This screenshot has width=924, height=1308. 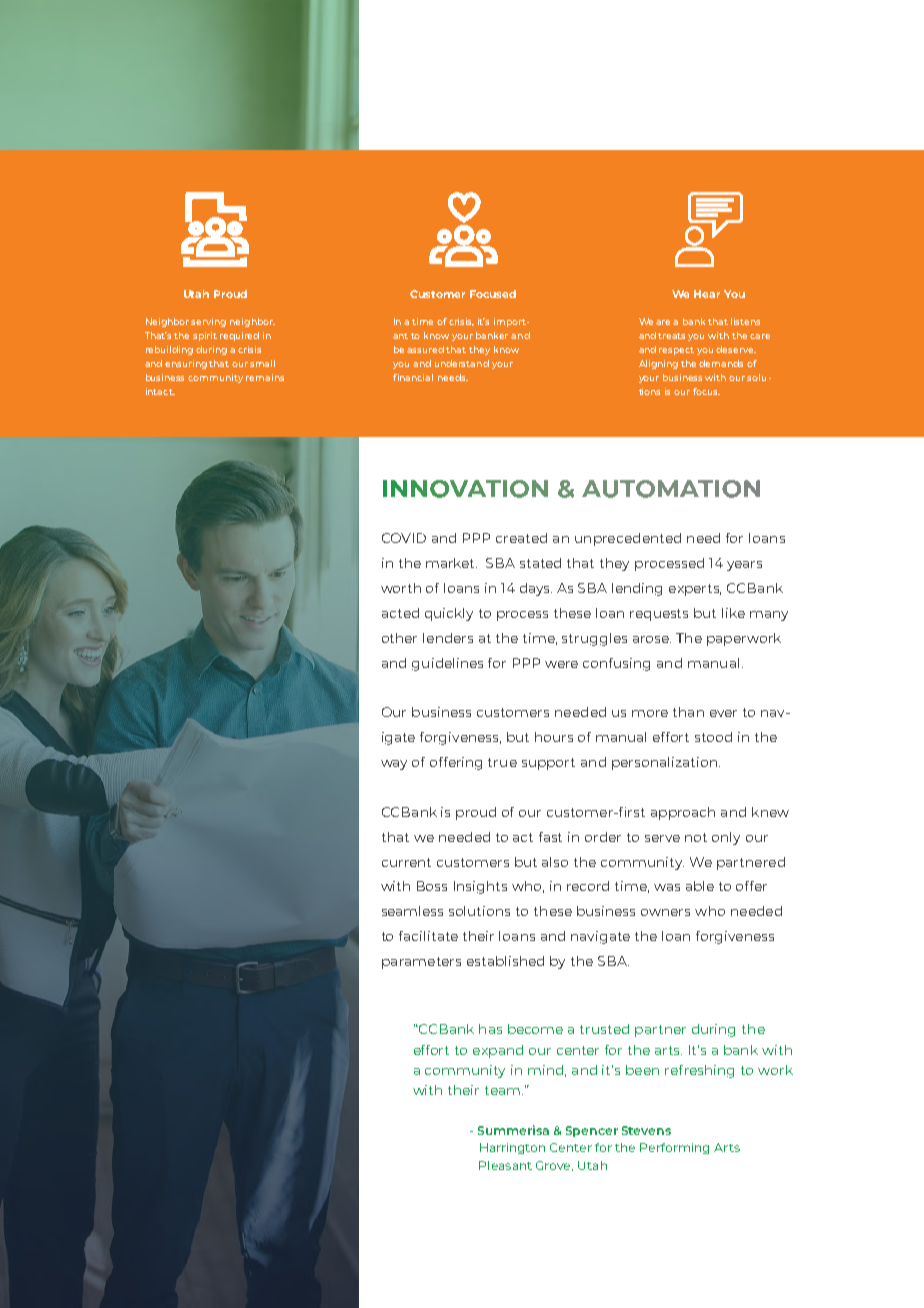 What do you see at coordinates (239, 336) in the screenshot?
I see `required` at bounding box center [239, 336].
